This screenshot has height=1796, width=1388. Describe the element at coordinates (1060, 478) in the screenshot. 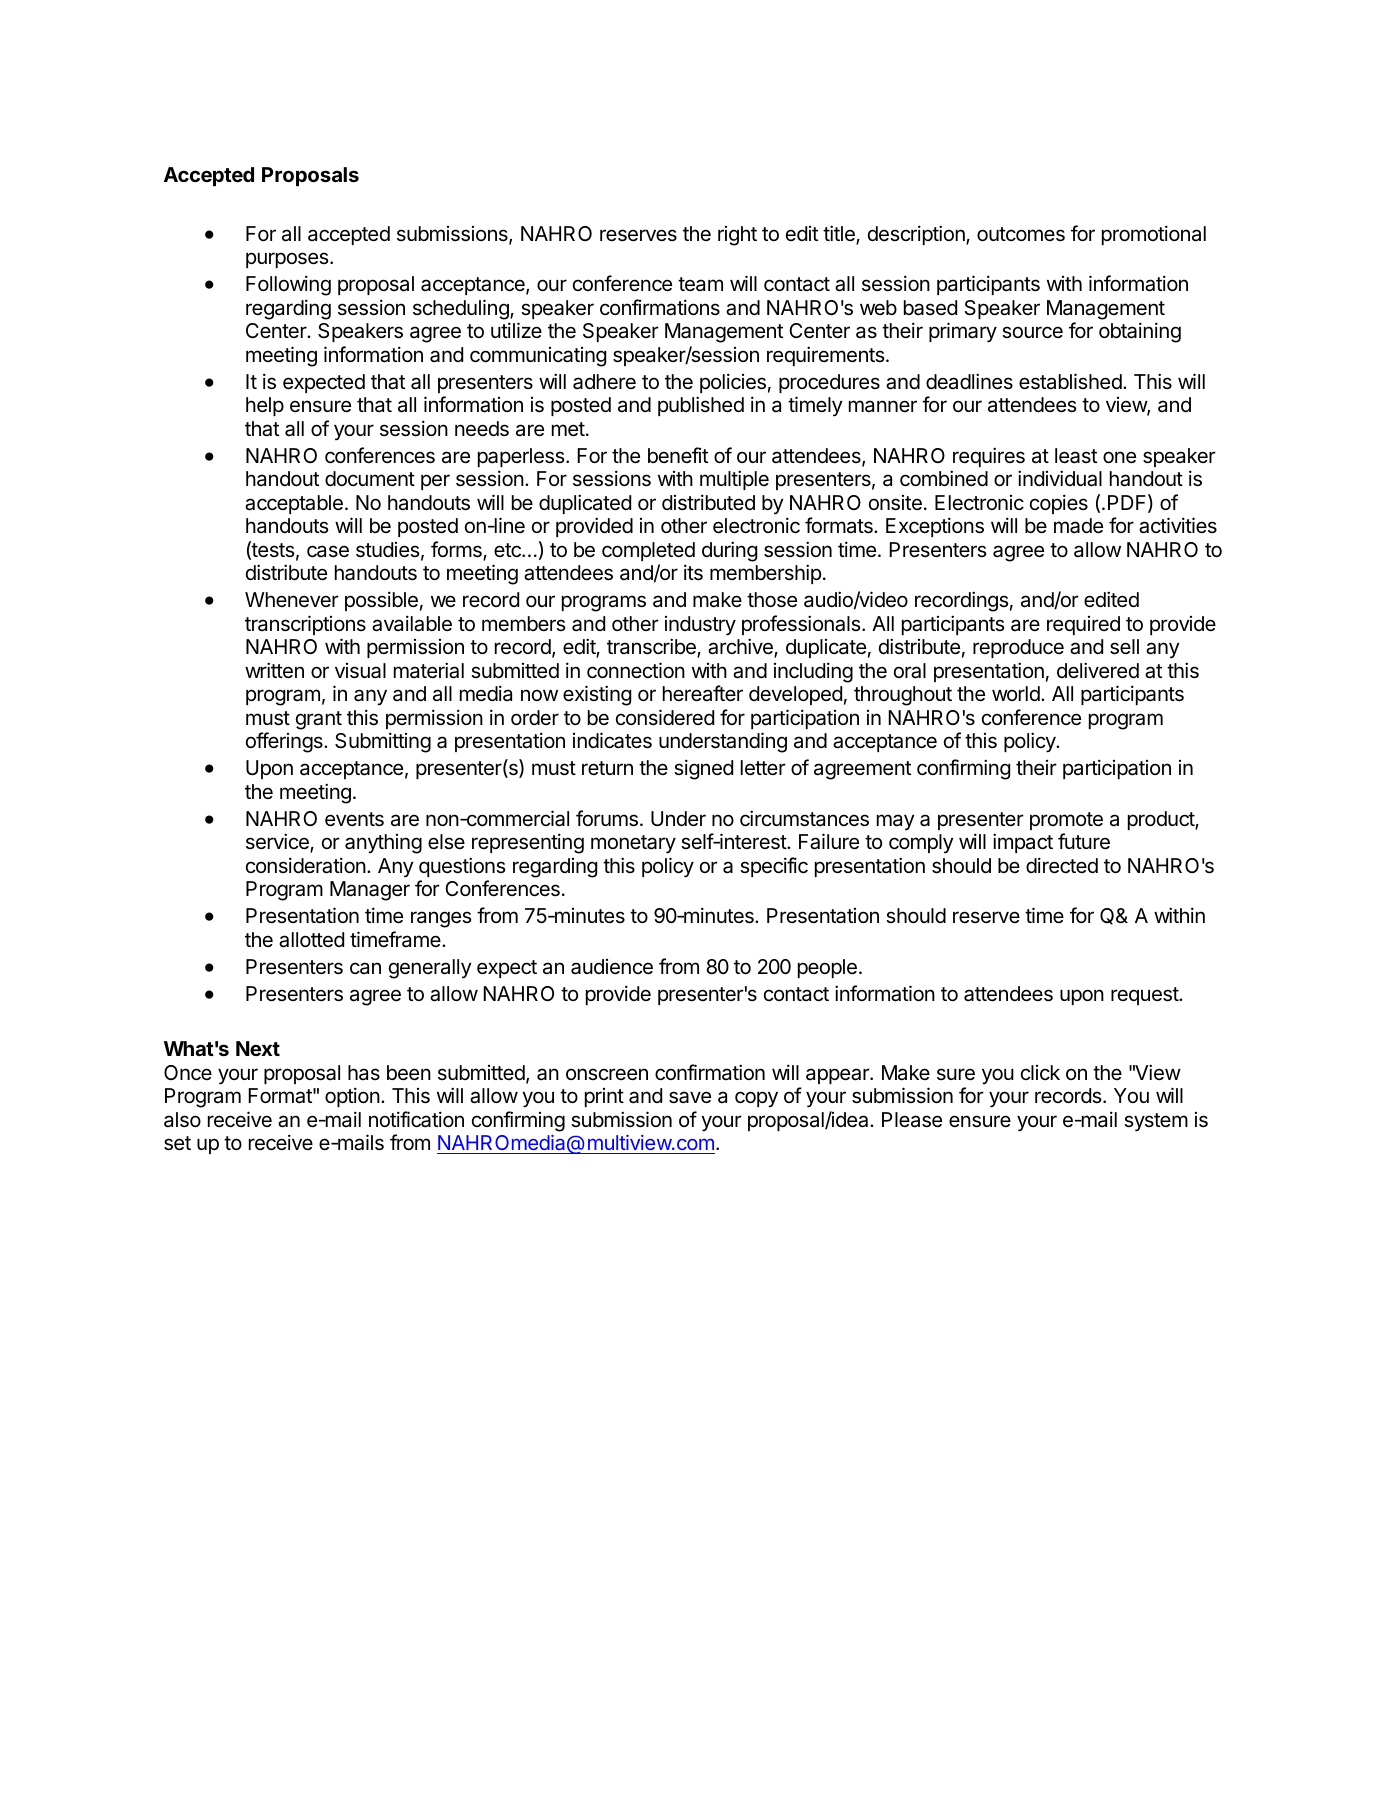

I see `individual` at that location.
